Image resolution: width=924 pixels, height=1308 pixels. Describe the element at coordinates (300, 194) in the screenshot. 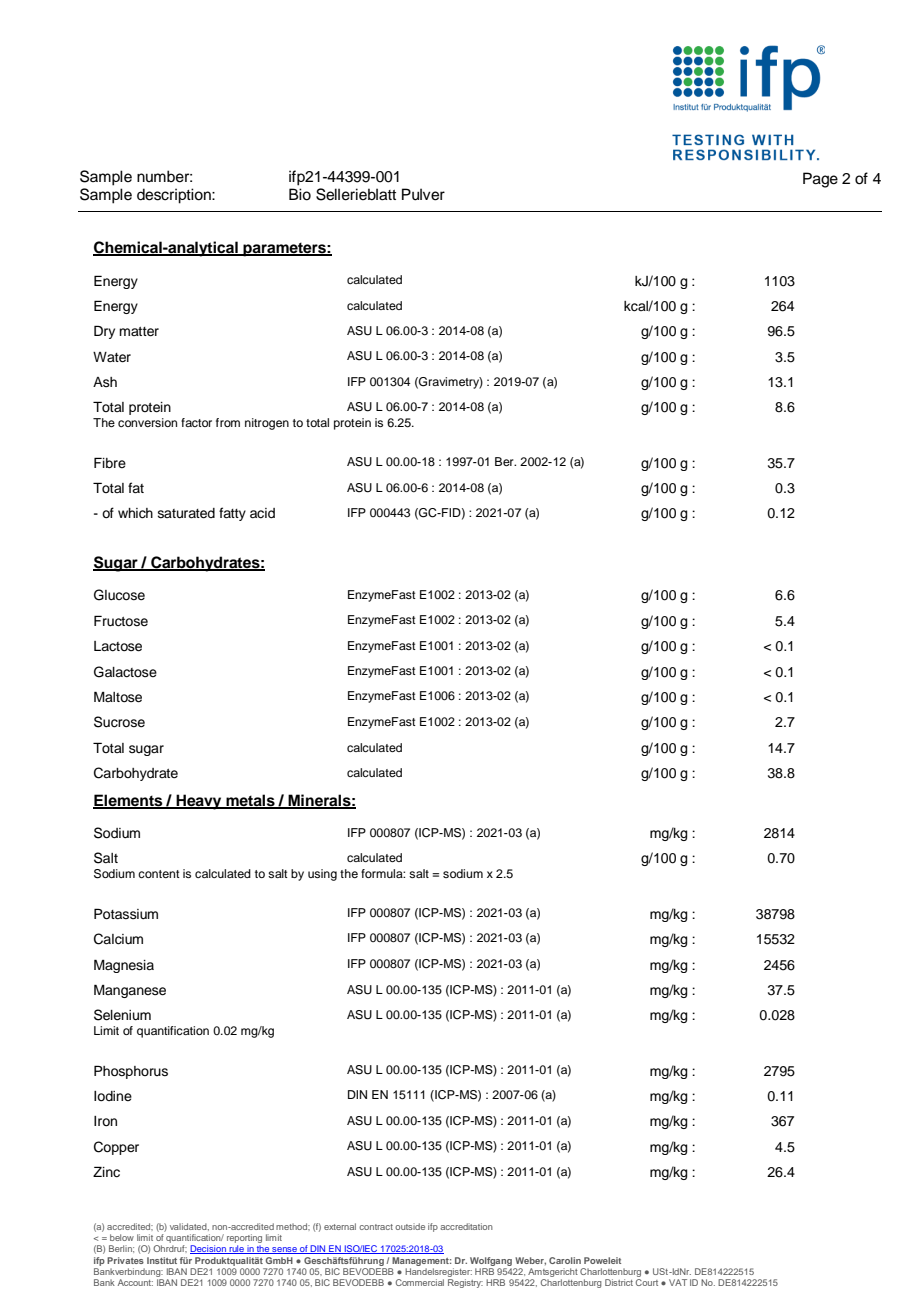

I see `Bio` at that location.
